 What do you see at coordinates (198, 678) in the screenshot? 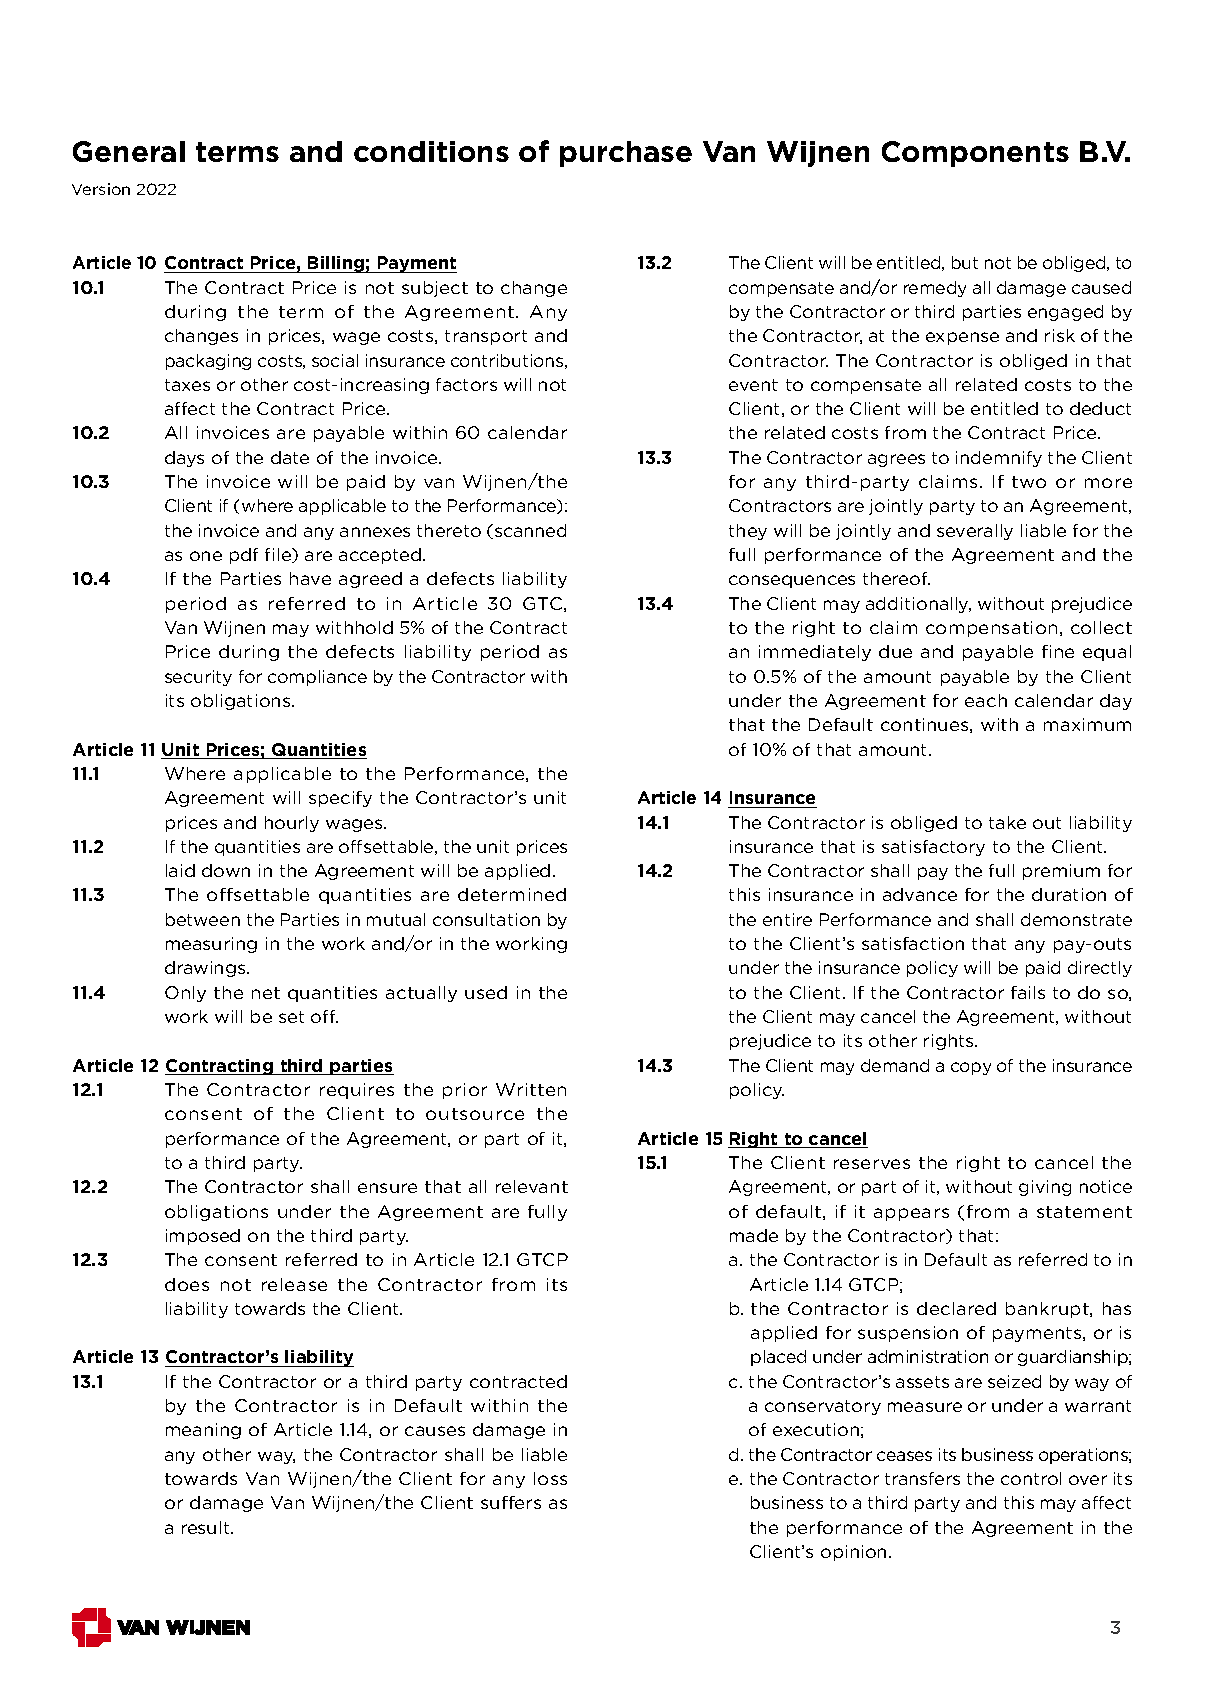
I see `security` at bounding box center [198, 678].
